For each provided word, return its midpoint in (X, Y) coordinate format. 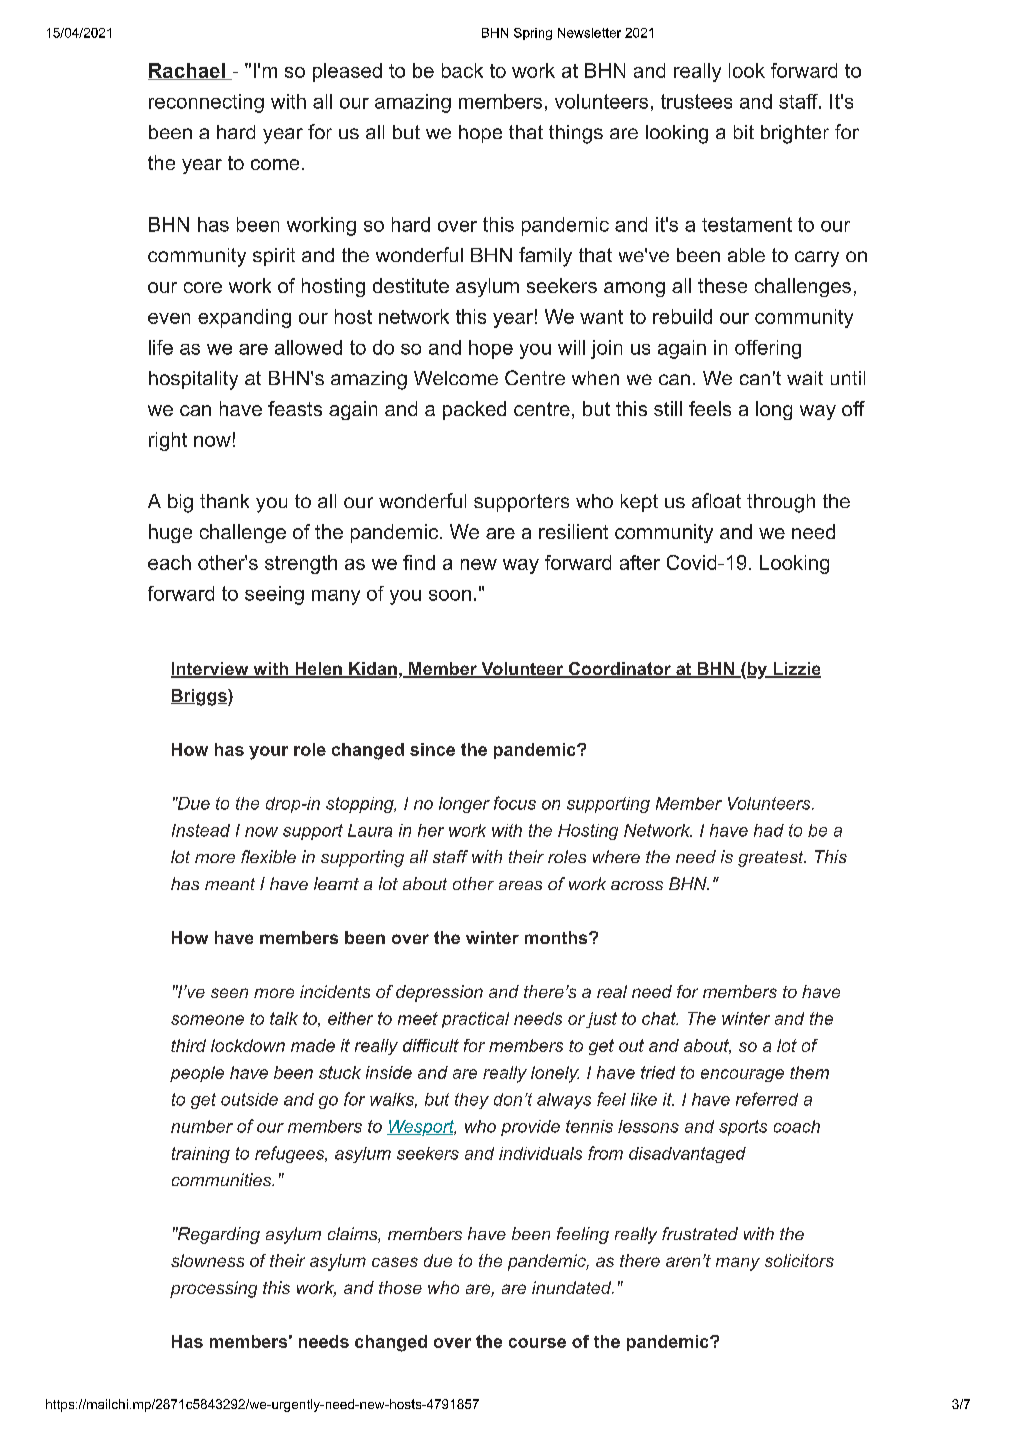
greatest (772, 859)
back (462, 70)
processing (213, 1289)
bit (744, 132)
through (781, 503)
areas (520, 885)
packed (474, 410)
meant (230, 884)
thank (224, 501)
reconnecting (206, 103)
